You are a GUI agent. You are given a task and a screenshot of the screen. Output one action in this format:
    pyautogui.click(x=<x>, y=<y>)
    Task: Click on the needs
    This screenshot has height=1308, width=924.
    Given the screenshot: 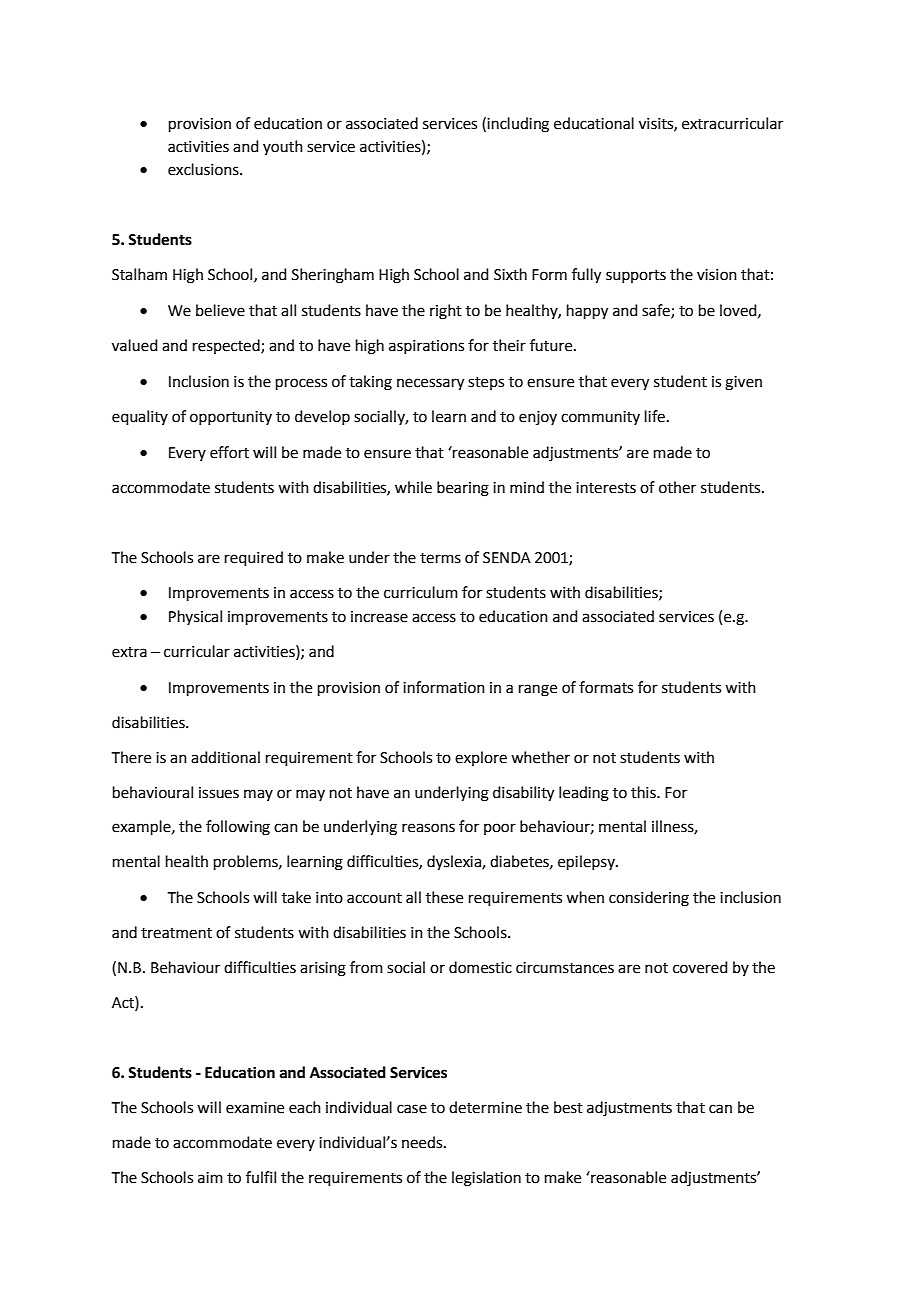 What is the action you would take?
    pyautogui.click(x=423, y=1142)
